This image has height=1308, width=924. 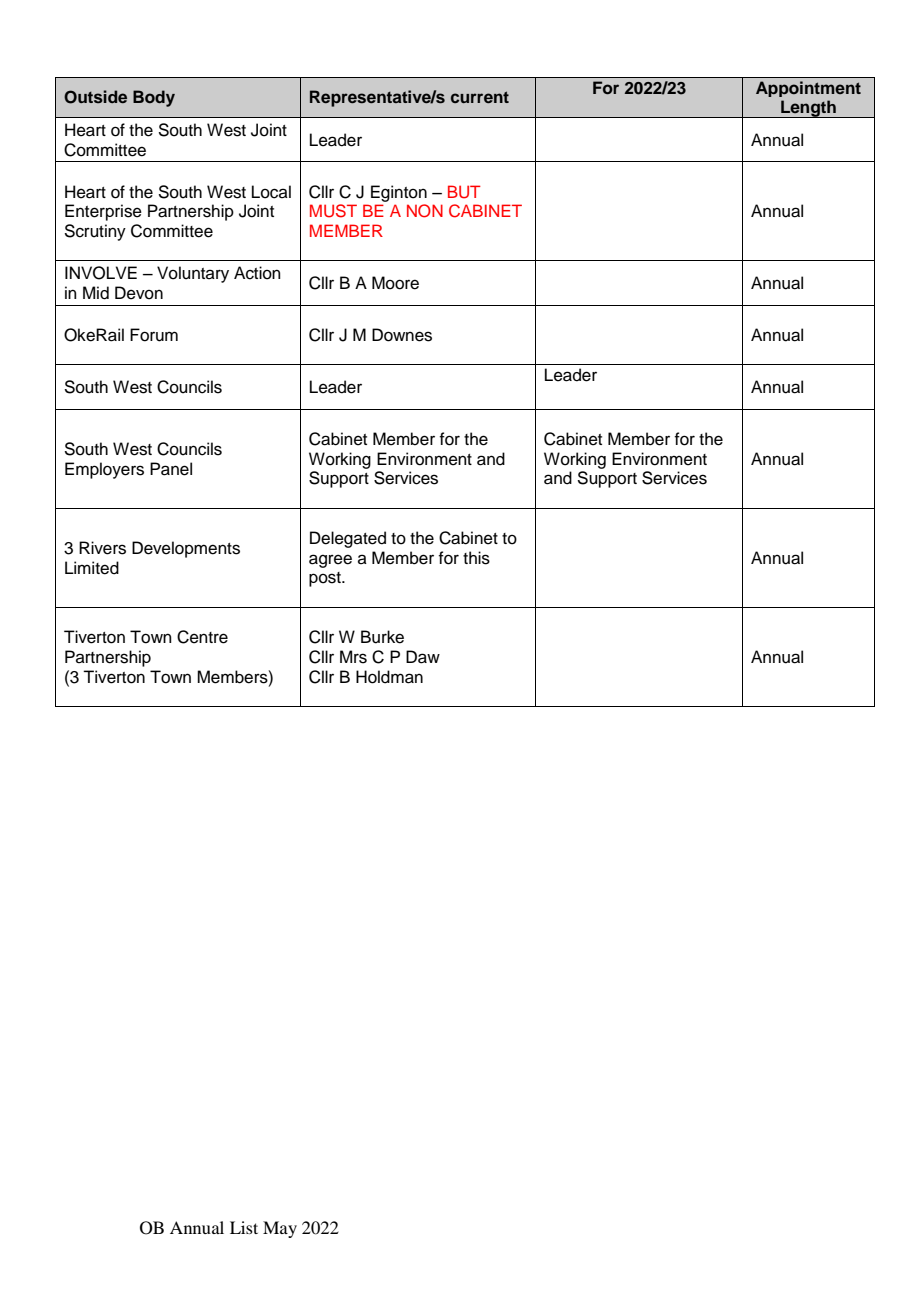 I want to click on Body, so click(x=154, y=98).
